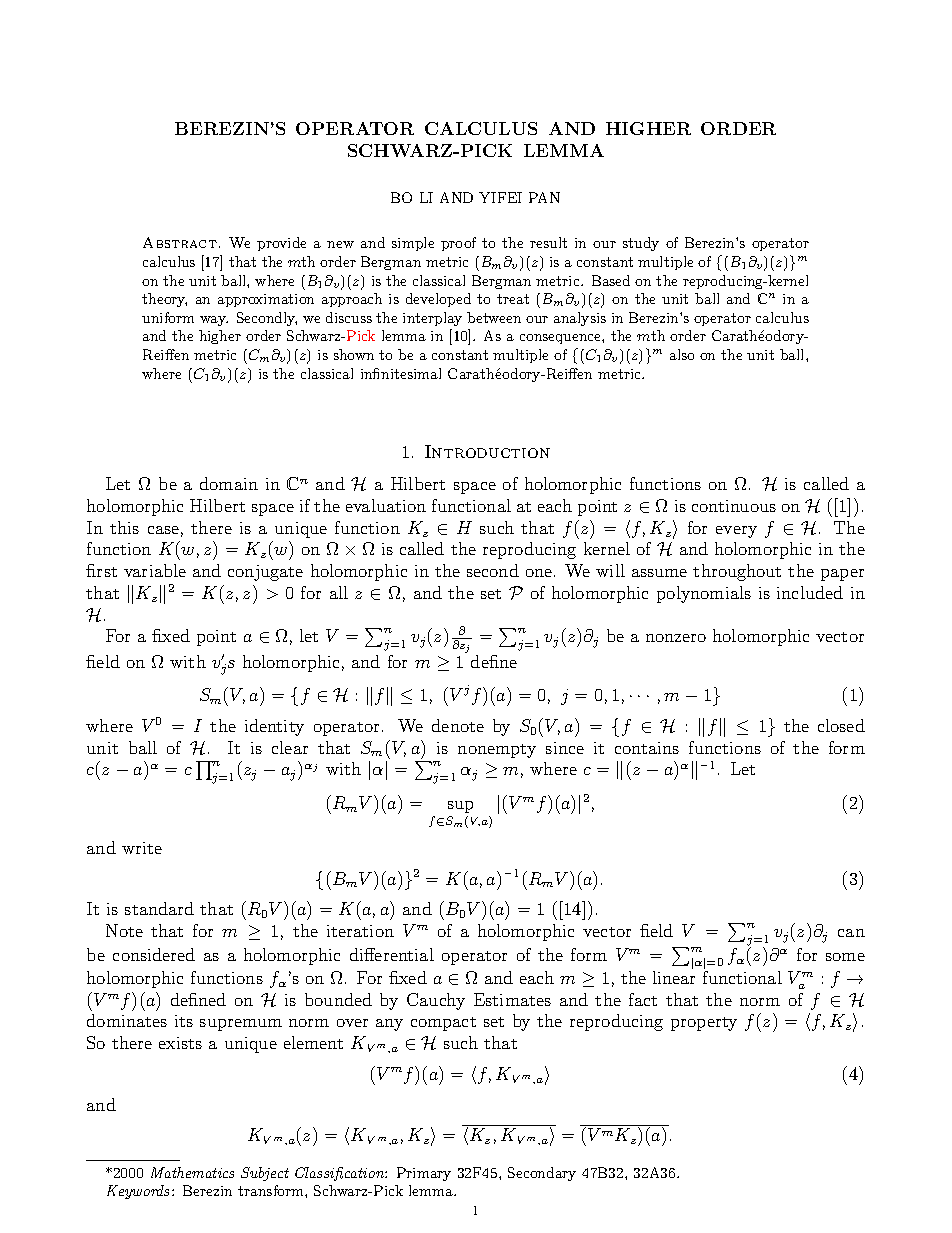 The height and width of the screenshot is (1233, 952). I want to click on Mathematics, so click(192, 1172).
